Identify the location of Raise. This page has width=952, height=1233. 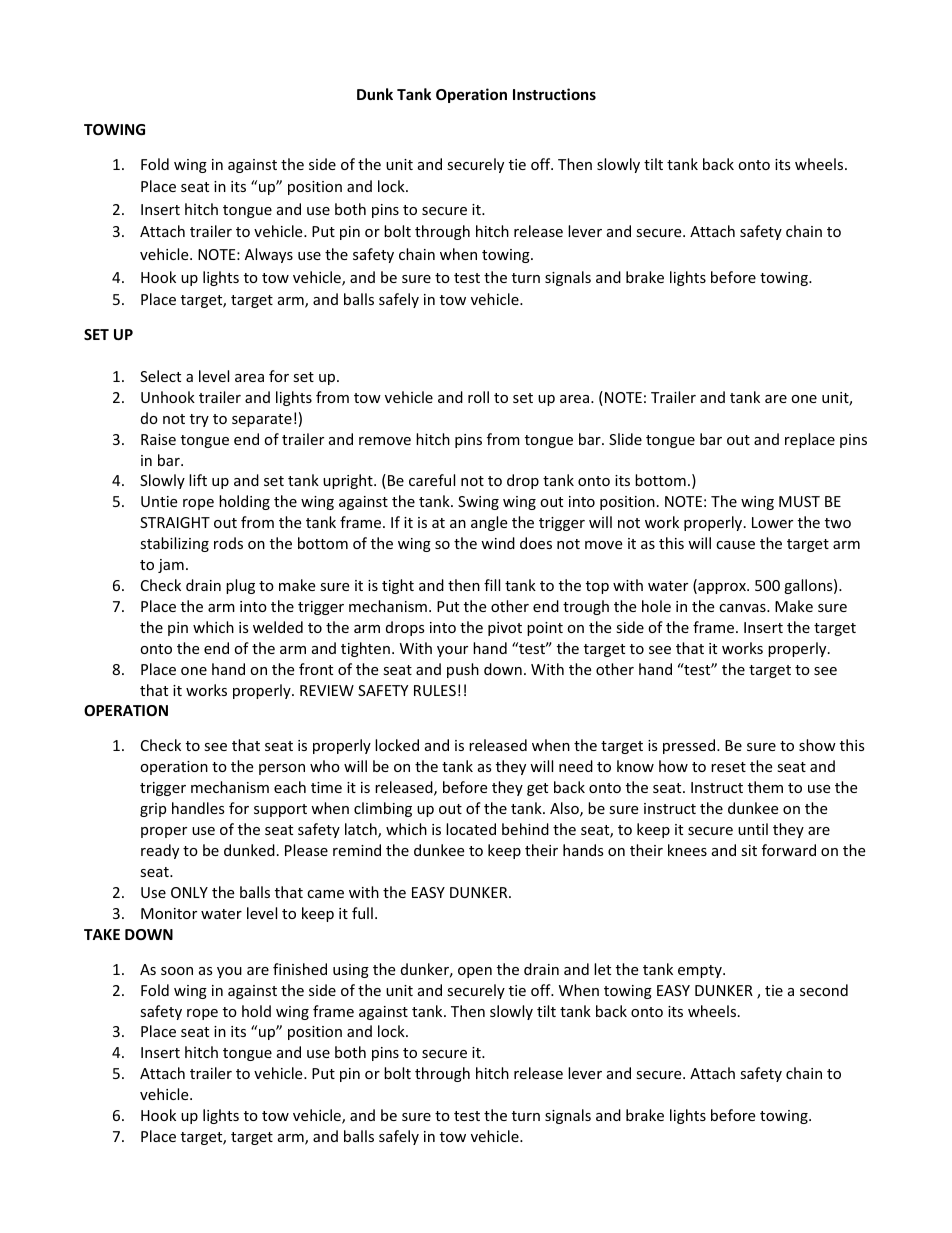
(158, 439).
